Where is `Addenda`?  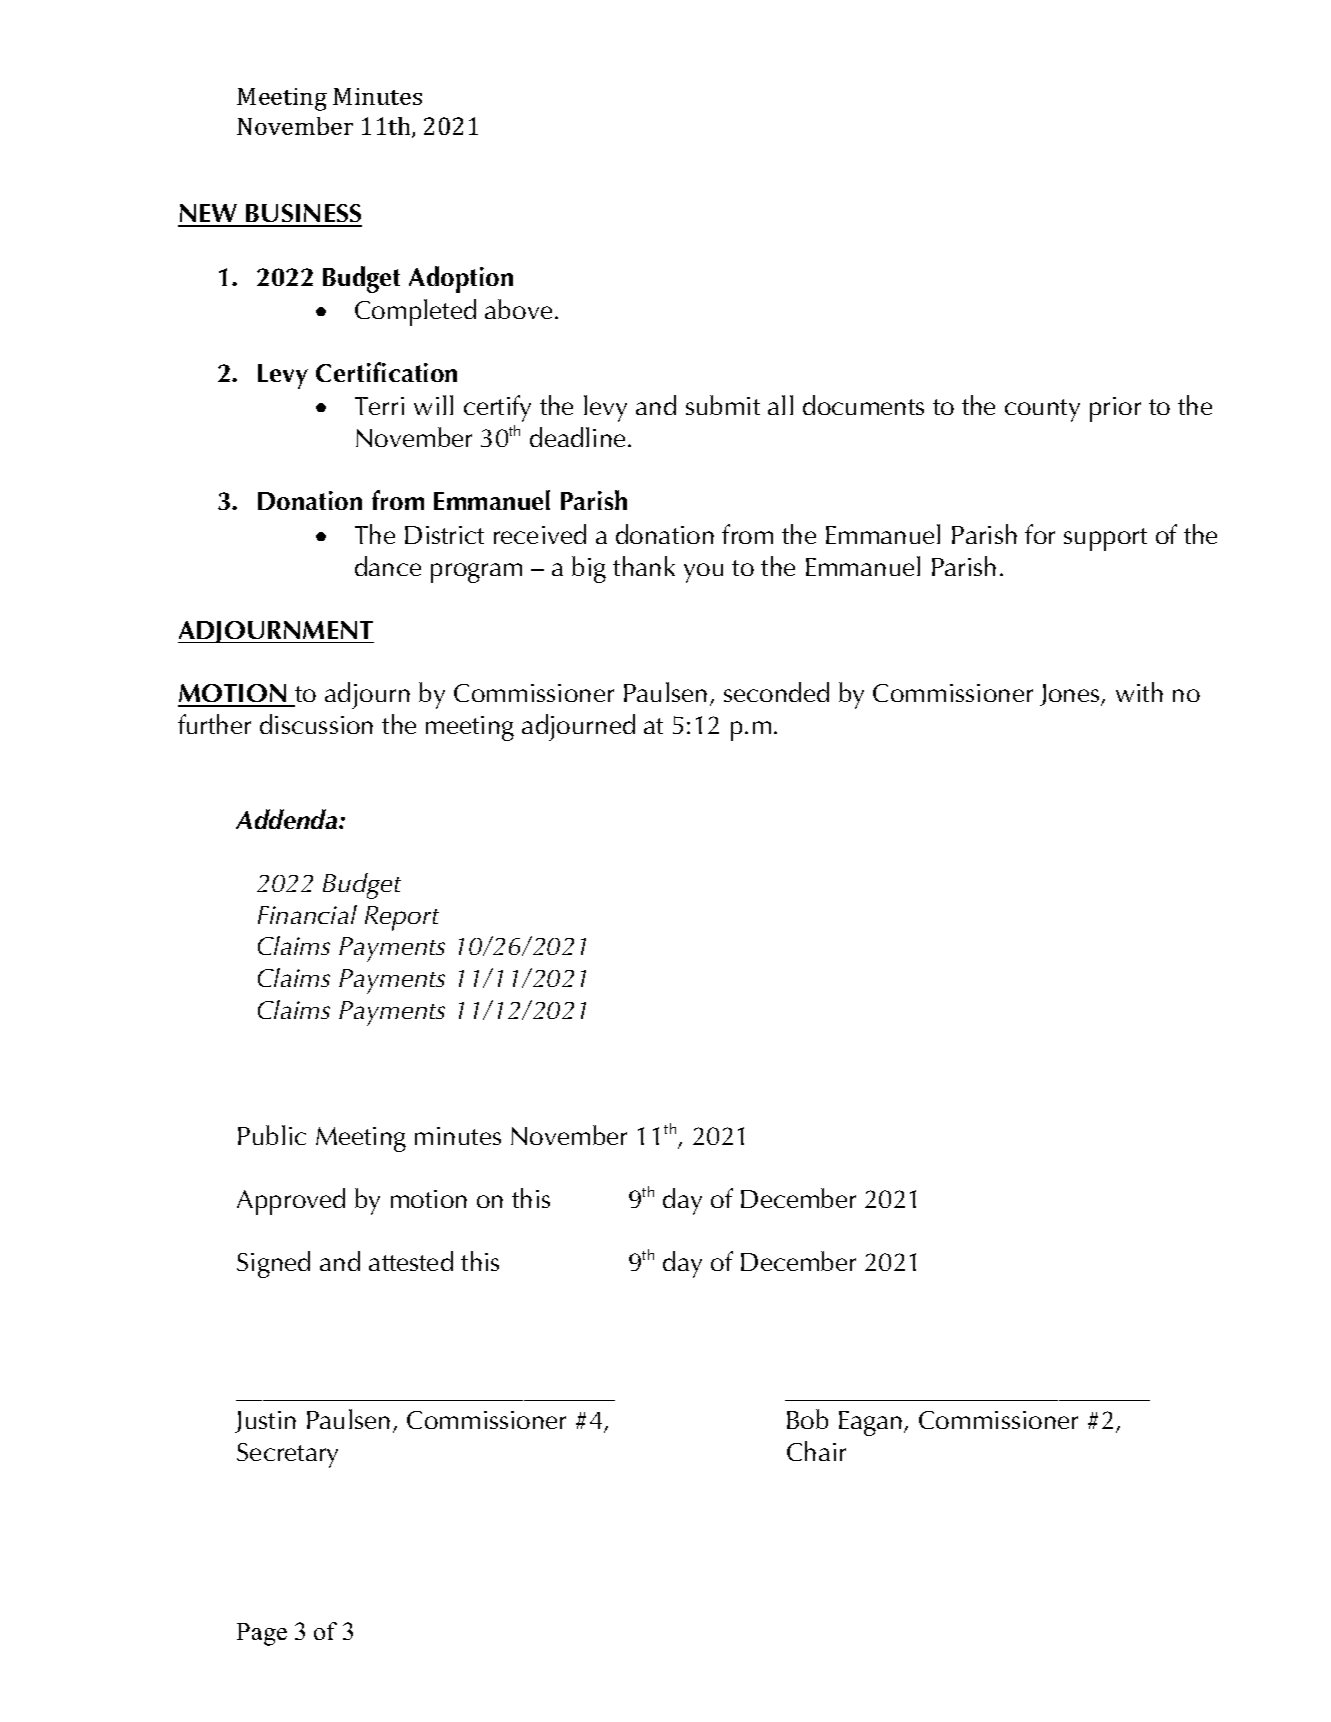
Addenda is located at coordinates (288, 819).
